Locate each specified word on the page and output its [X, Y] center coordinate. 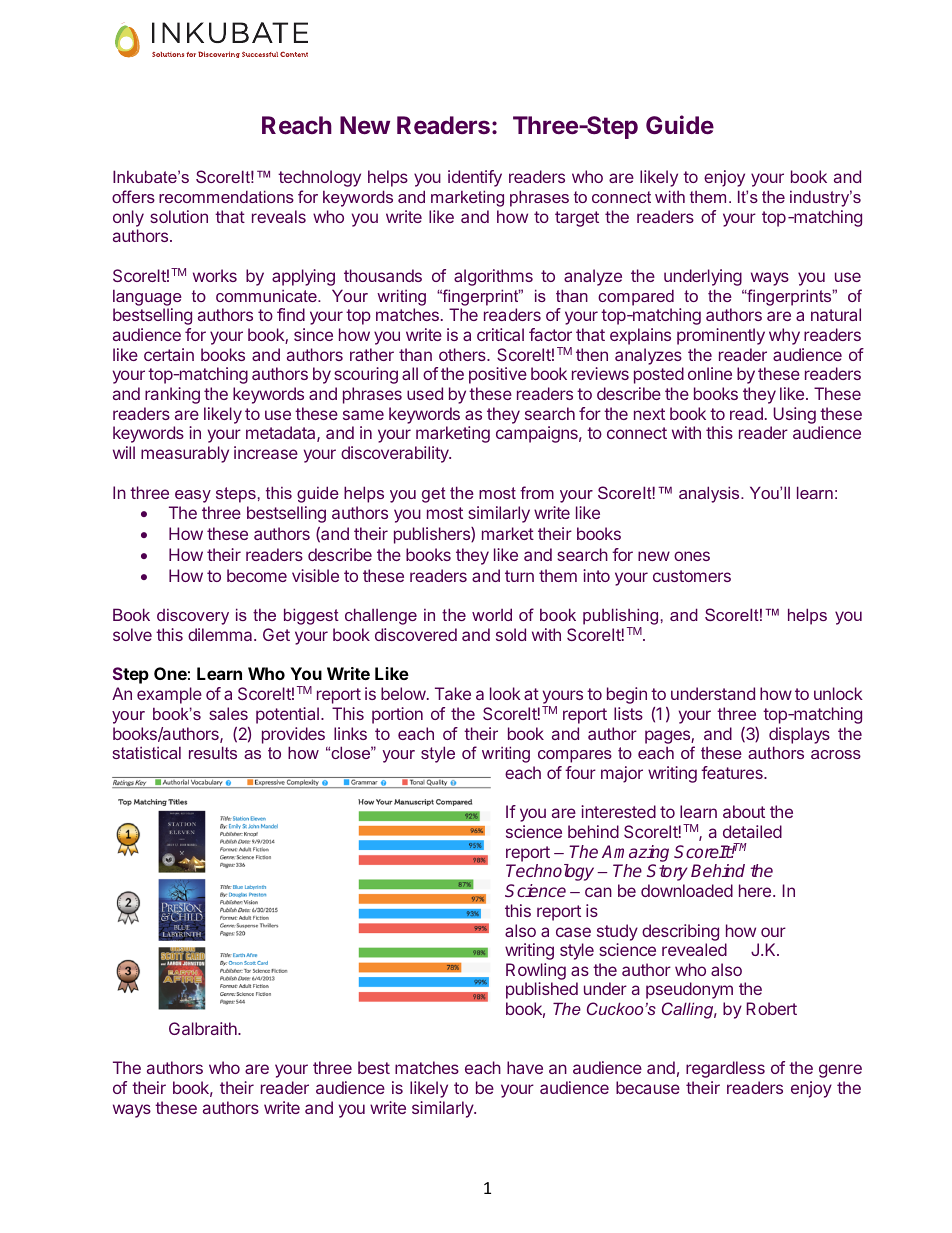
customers [692, 576]
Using [795, 415]
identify [475, 178]
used [425, 393]
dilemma [221, 634]
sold [511, 634]
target [577, 219]
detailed [752, 831]
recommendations [226, 196]
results [213, 752]
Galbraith [204, 1028]
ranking [172, 395]
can [598, 892]
